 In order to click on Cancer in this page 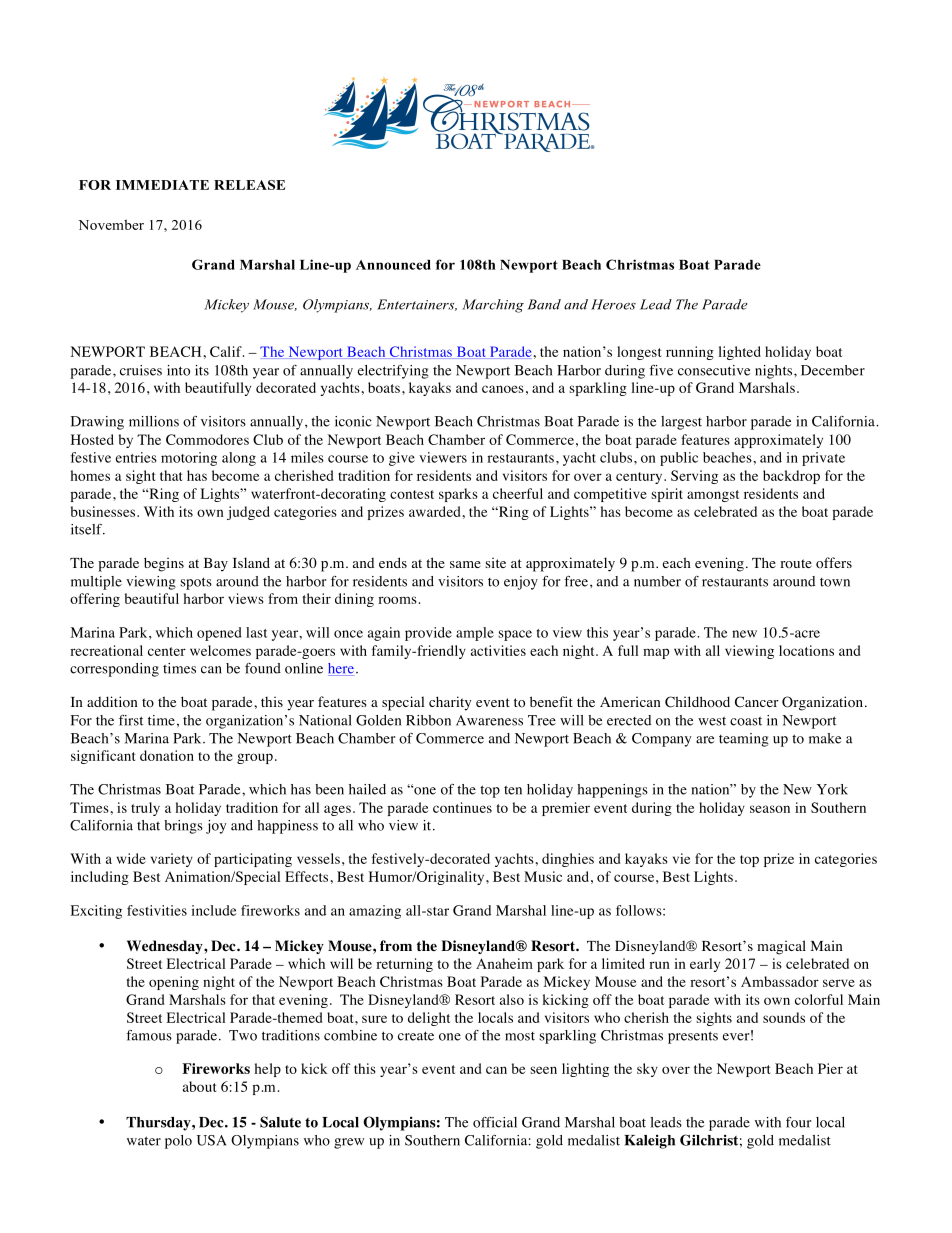, I will do `click(757, 702)`.
